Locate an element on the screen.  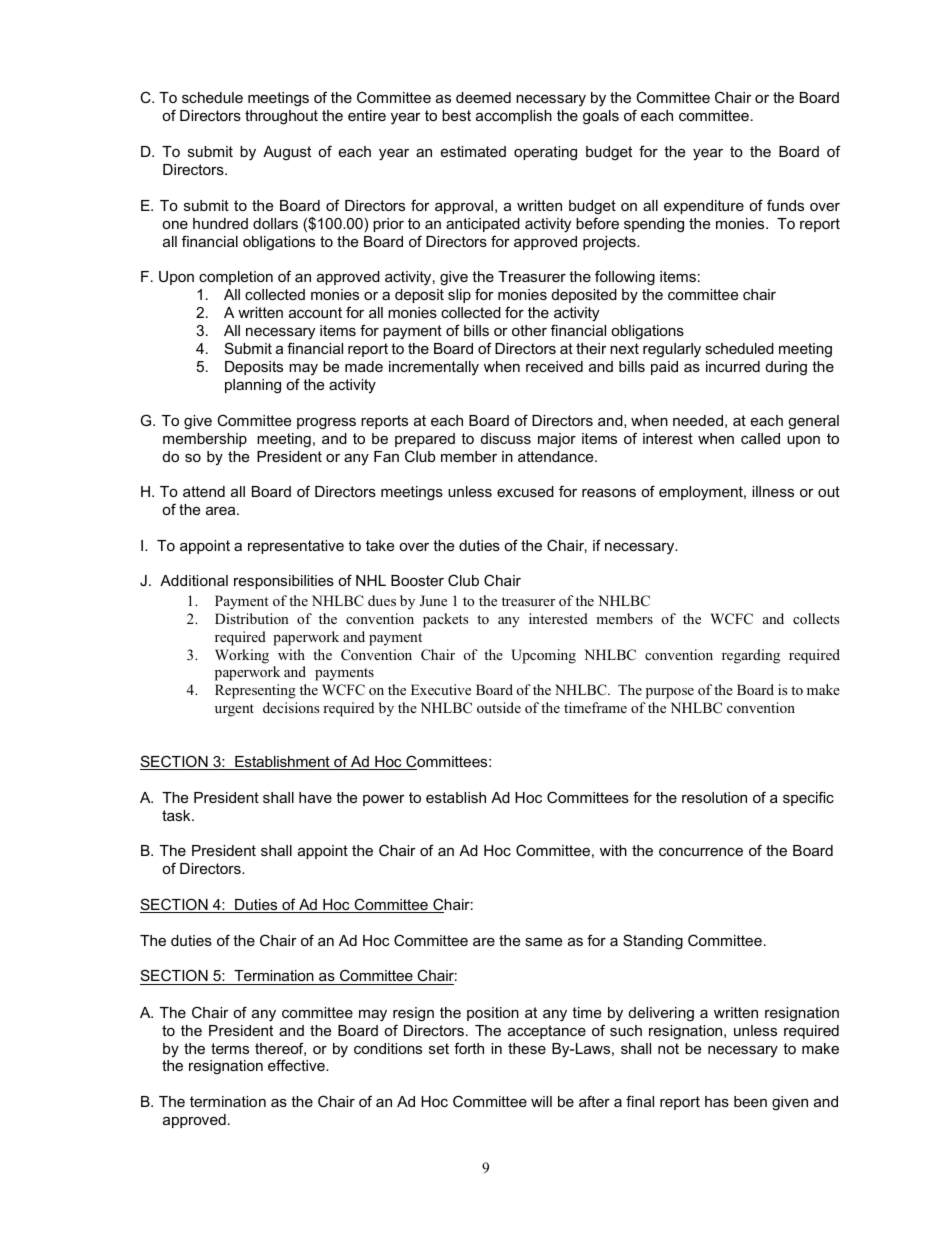
throughout is located at coordinates (281, 117).
